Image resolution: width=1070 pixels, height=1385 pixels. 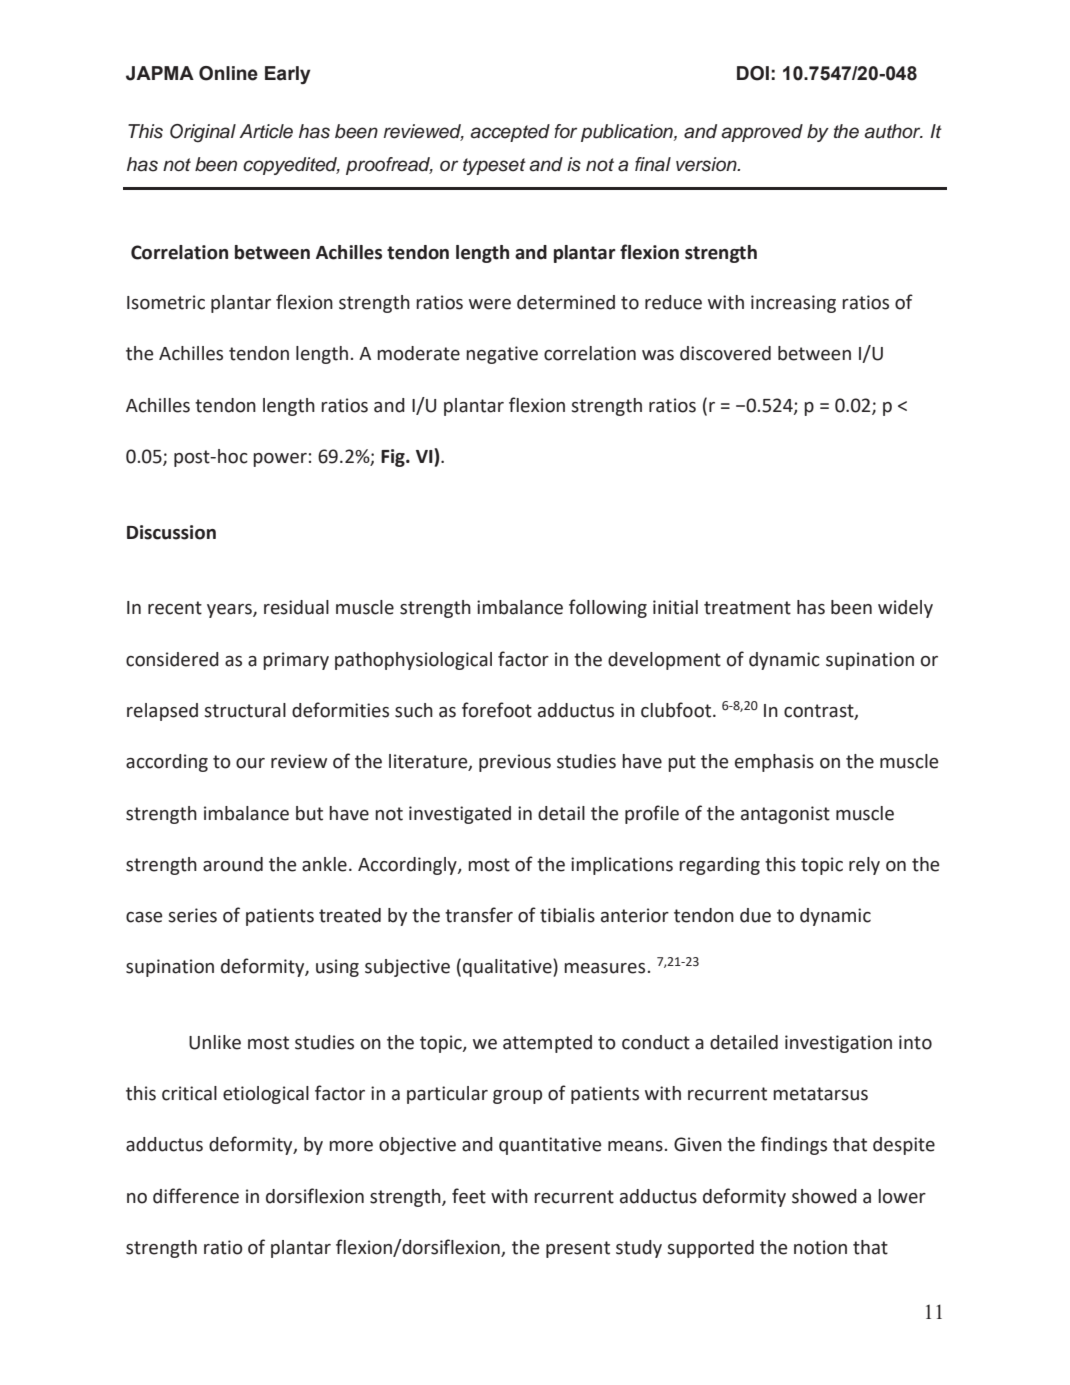 What do you see at coordinates (460, 815) in the page?
I see `investigated` at bounding box center [460, 815].
